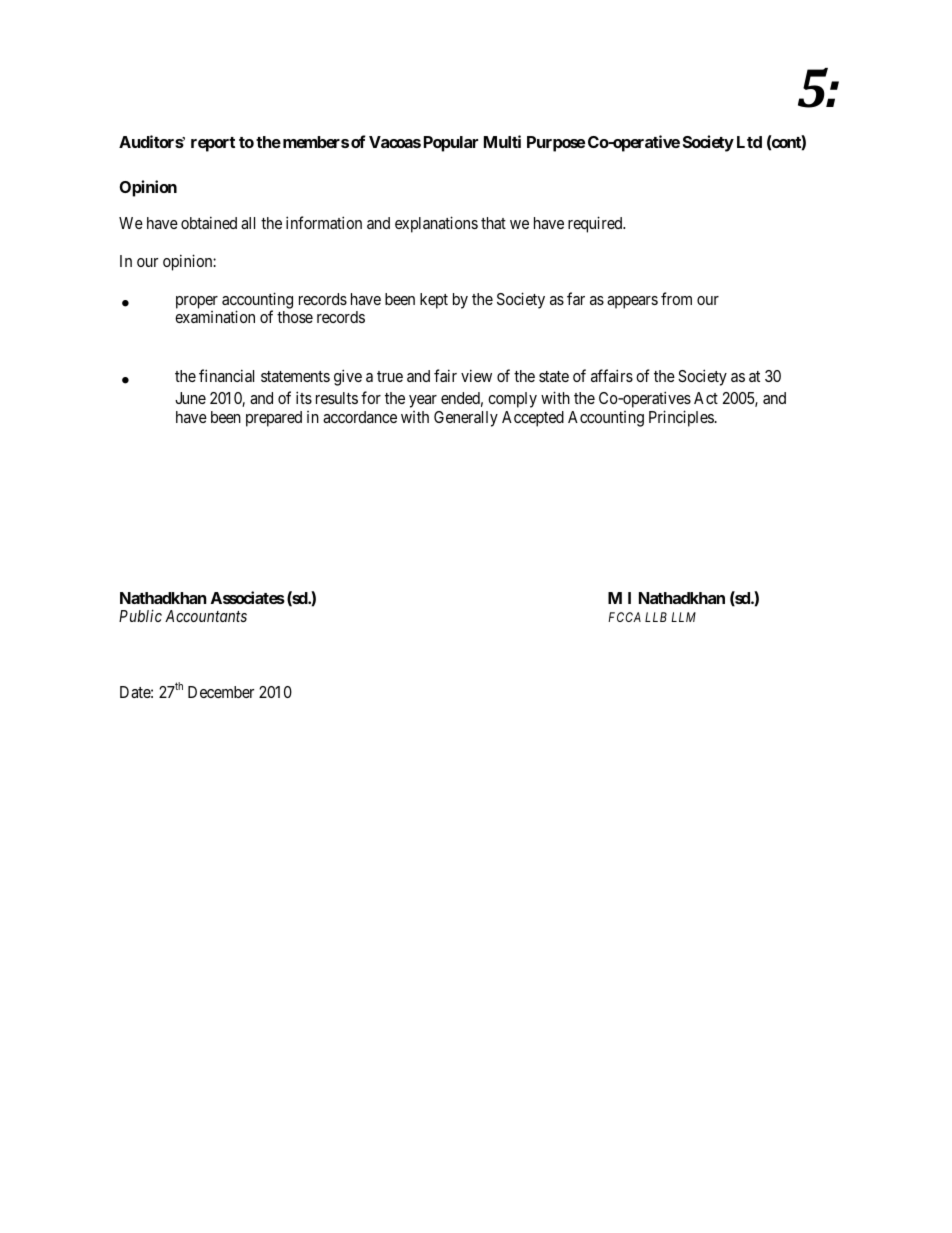 The height and width of the screenshot is (1233, 952). I want to click on Ltd, so click(749, 142).
